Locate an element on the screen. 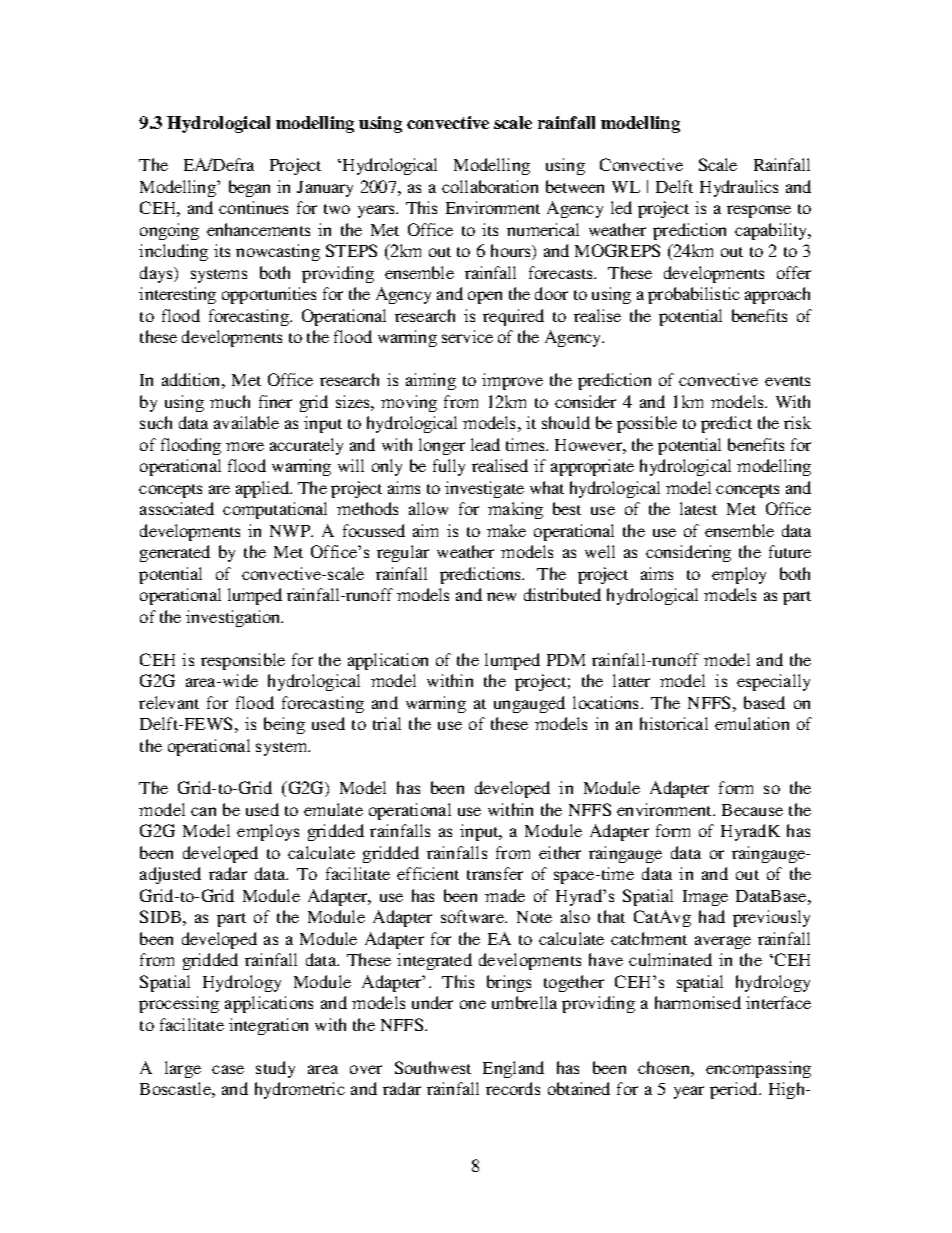 The image size is (952, 1233). encompassing is located at coordinates (758, 1069).
